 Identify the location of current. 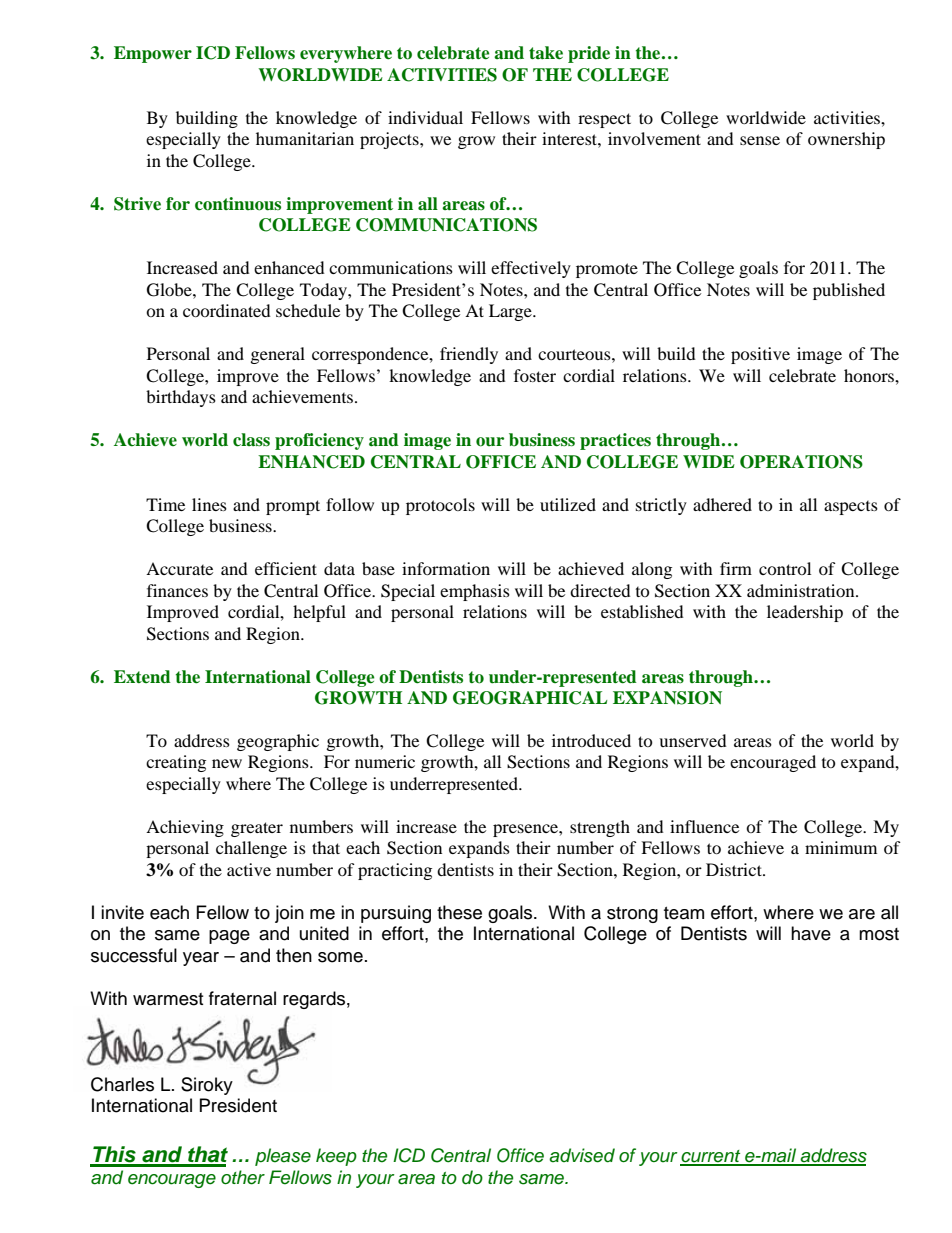
(711, 1157).
